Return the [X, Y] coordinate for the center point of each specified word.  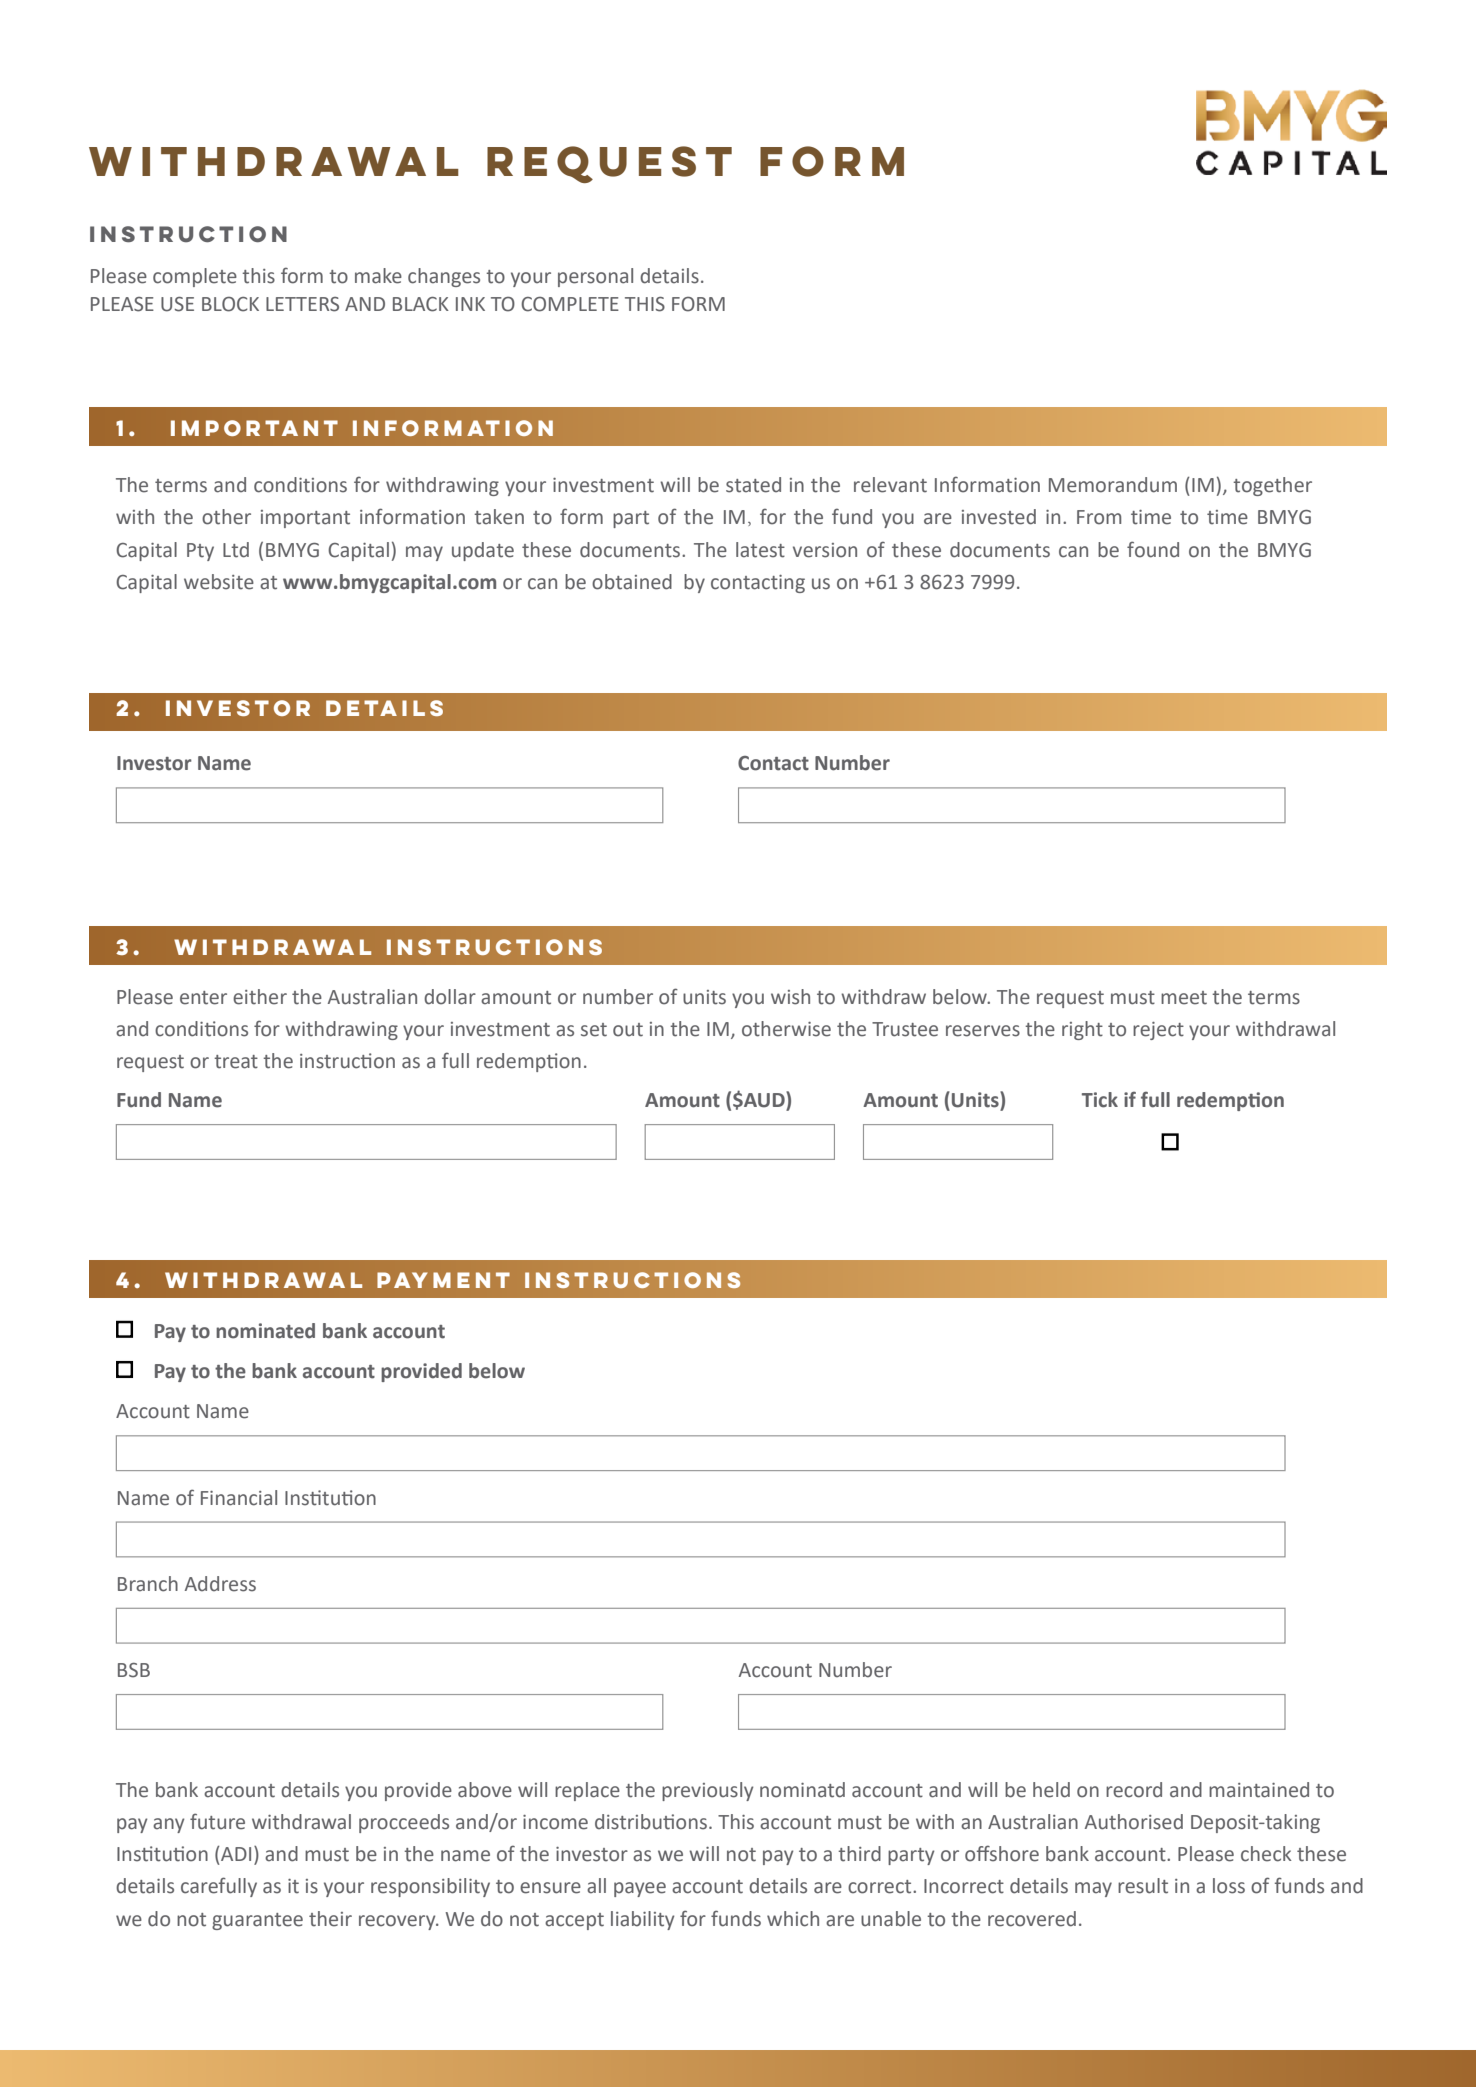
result [1143, 1886]
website [219, 582]
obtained [632, 582]
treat [236, 1062]
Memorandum [1113, 485]
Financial [239, 1498]
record [1134, 1790]
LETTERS [302, 304]
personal [595, 277]
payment [443, 1280]
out [628, 1030]
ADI [236, 1854]
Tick [1100, 1100]
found [1153, 549]
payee [640, 1889]
